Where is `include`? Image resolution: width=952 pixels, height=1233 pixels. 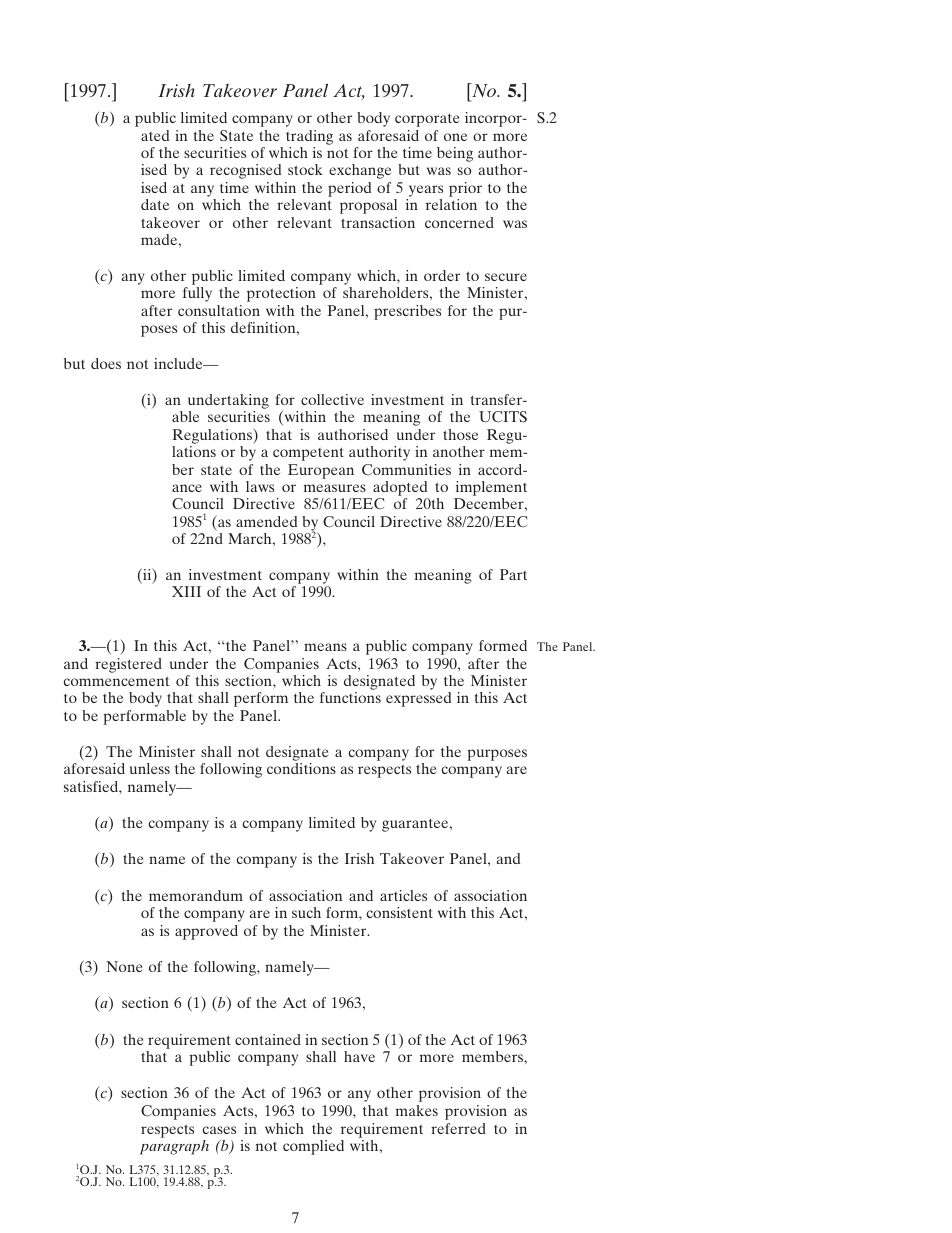 include is located at coordinates (179, 363).
